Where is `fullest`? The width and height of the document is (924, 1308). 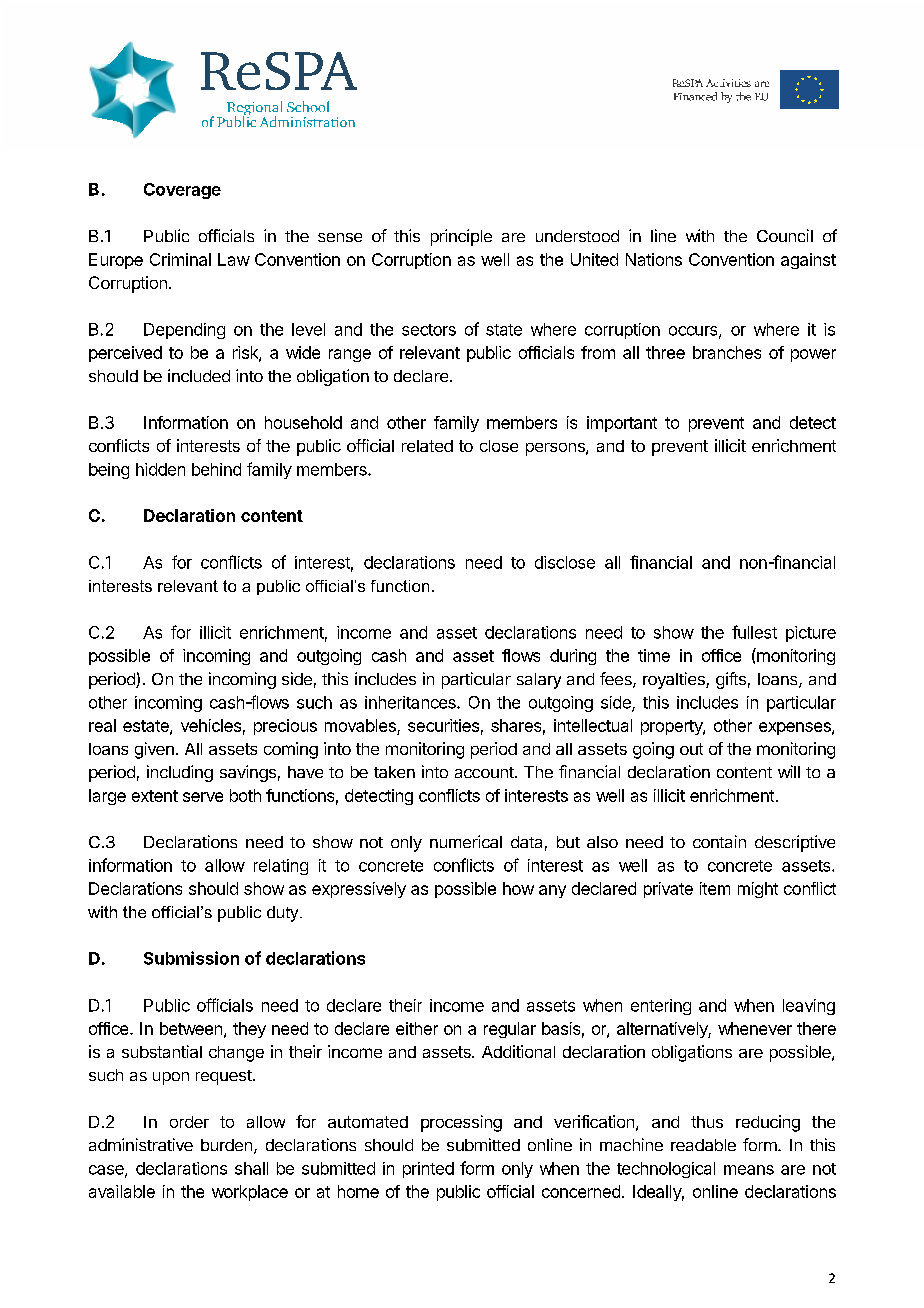 fullest is located at coordinates (754, 632).
